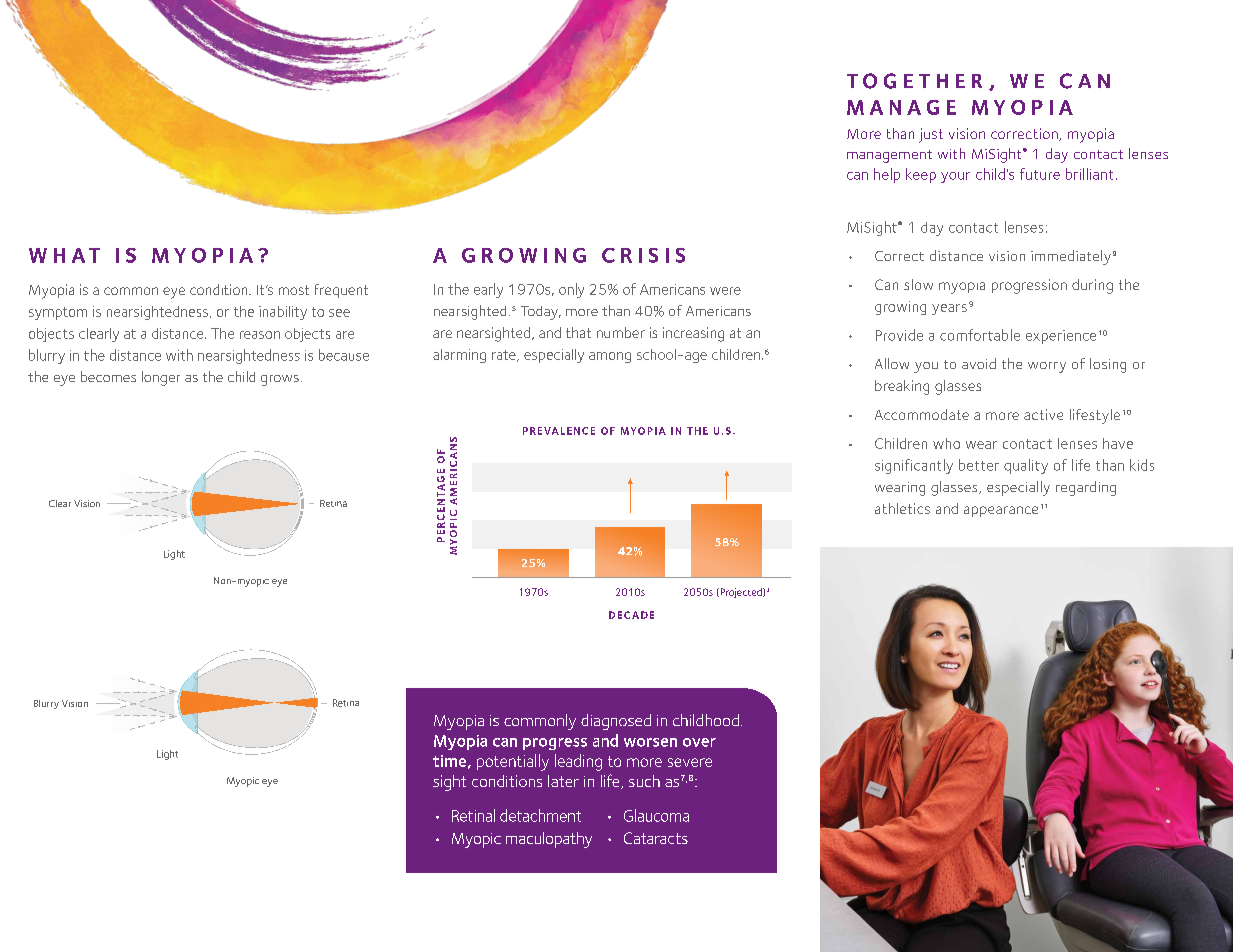 The image size is (1233, 952). What do you see at coordinates (656, 815) in the document?
I see `Glaucoma` at bounding box center [656, 815].
